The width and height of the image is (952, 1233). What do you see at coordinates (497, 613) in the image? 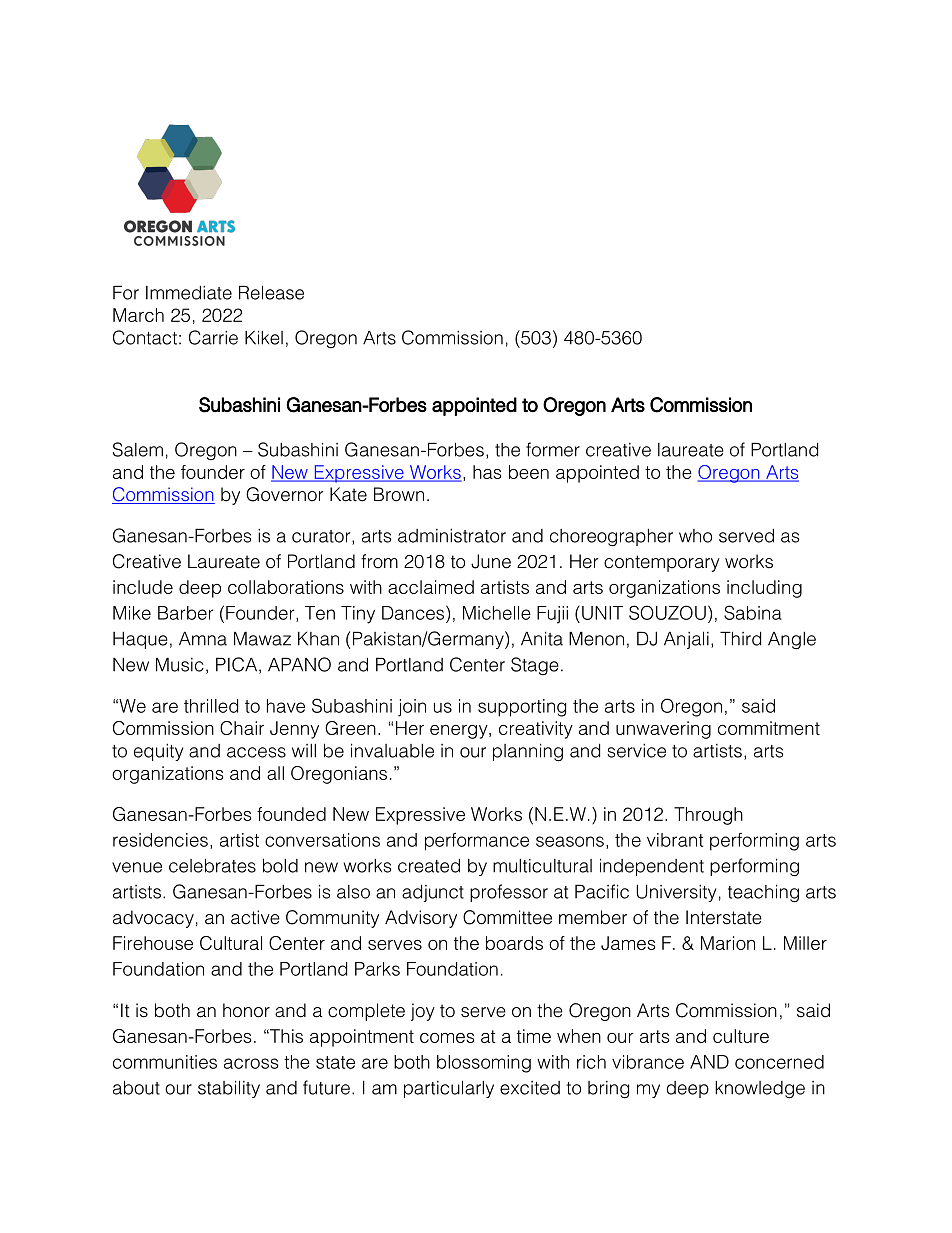
I see `Michelle` at bounding box center [497, 613].
